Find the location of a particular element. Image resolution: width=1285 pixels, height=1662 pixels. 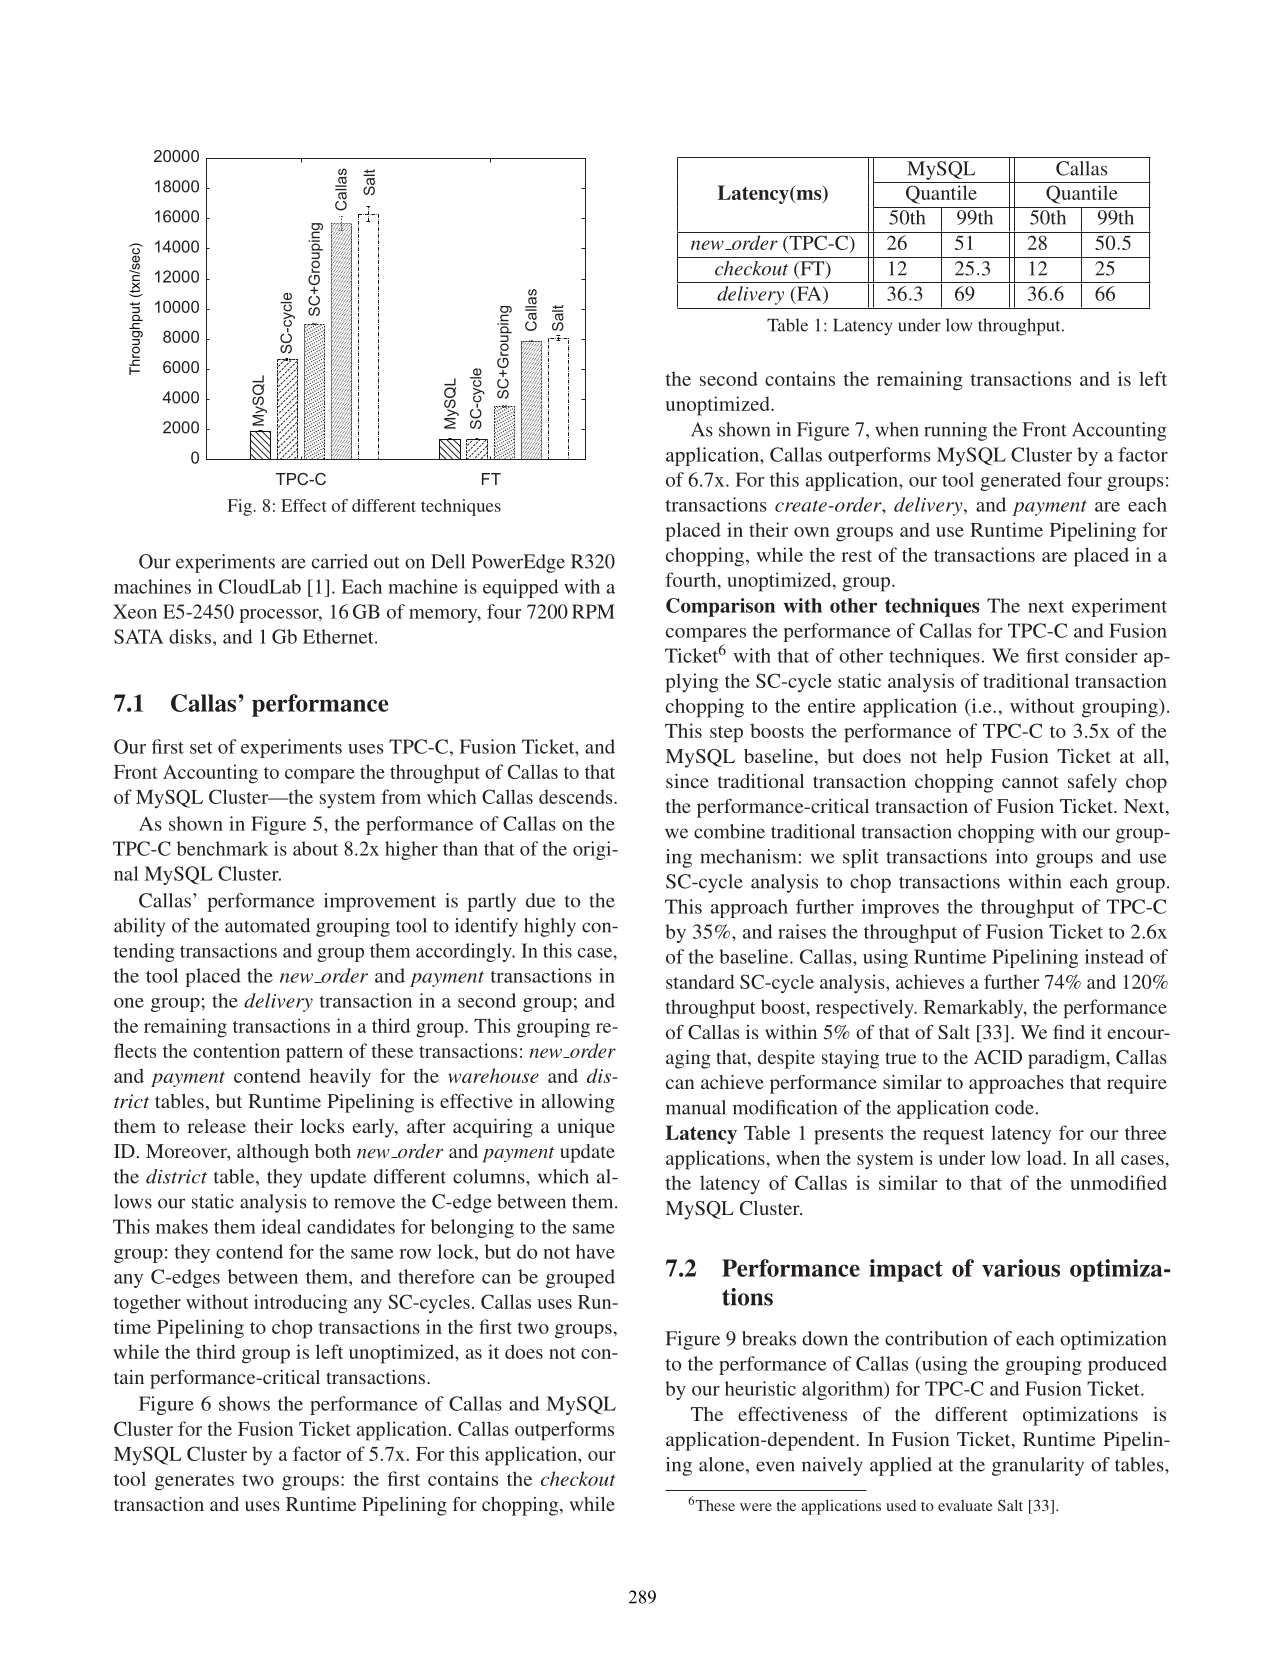

generates is located at coordinates (194, 1482).
